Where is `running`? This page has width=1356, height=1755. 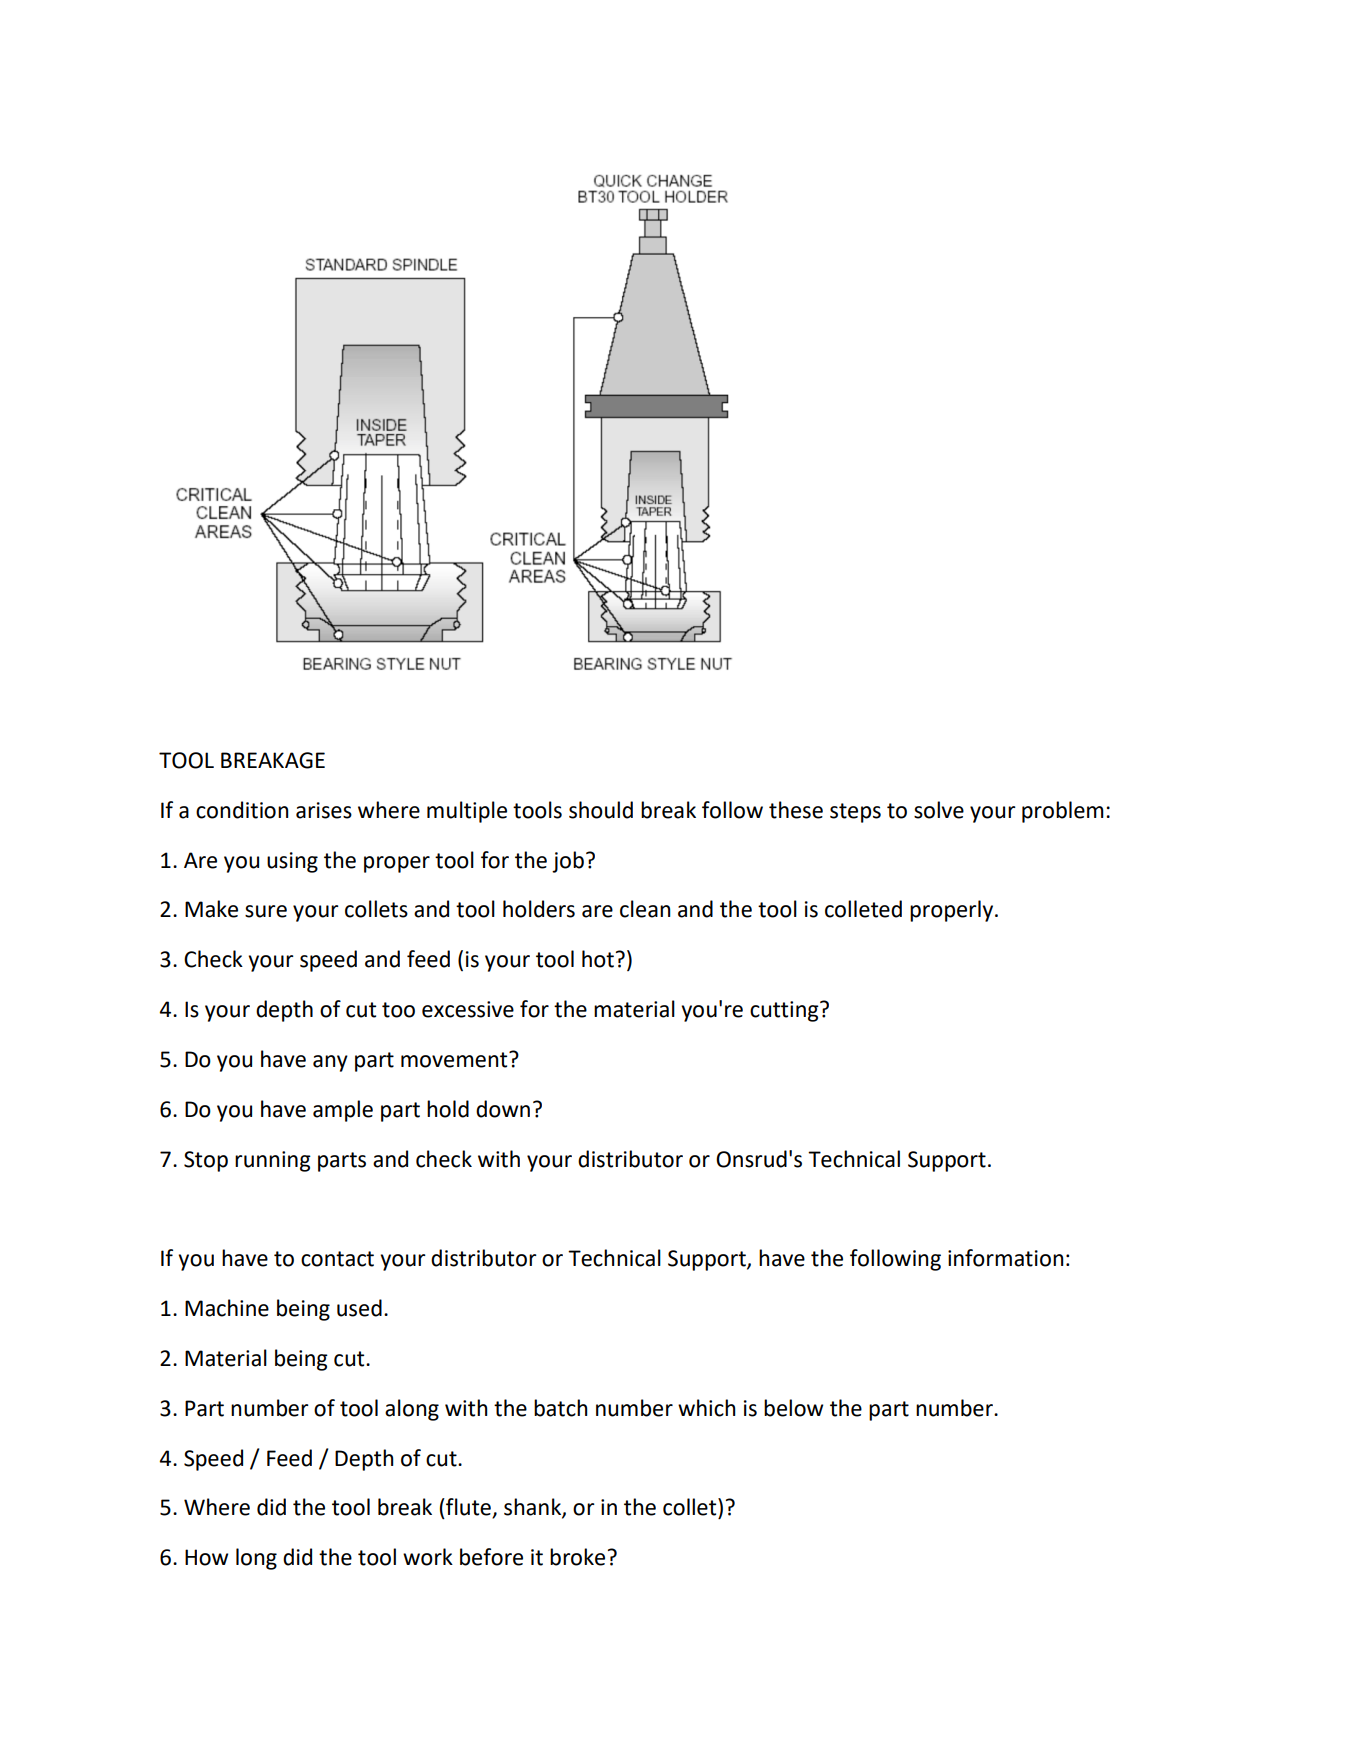
running is located at coordinates (273, 1161).
